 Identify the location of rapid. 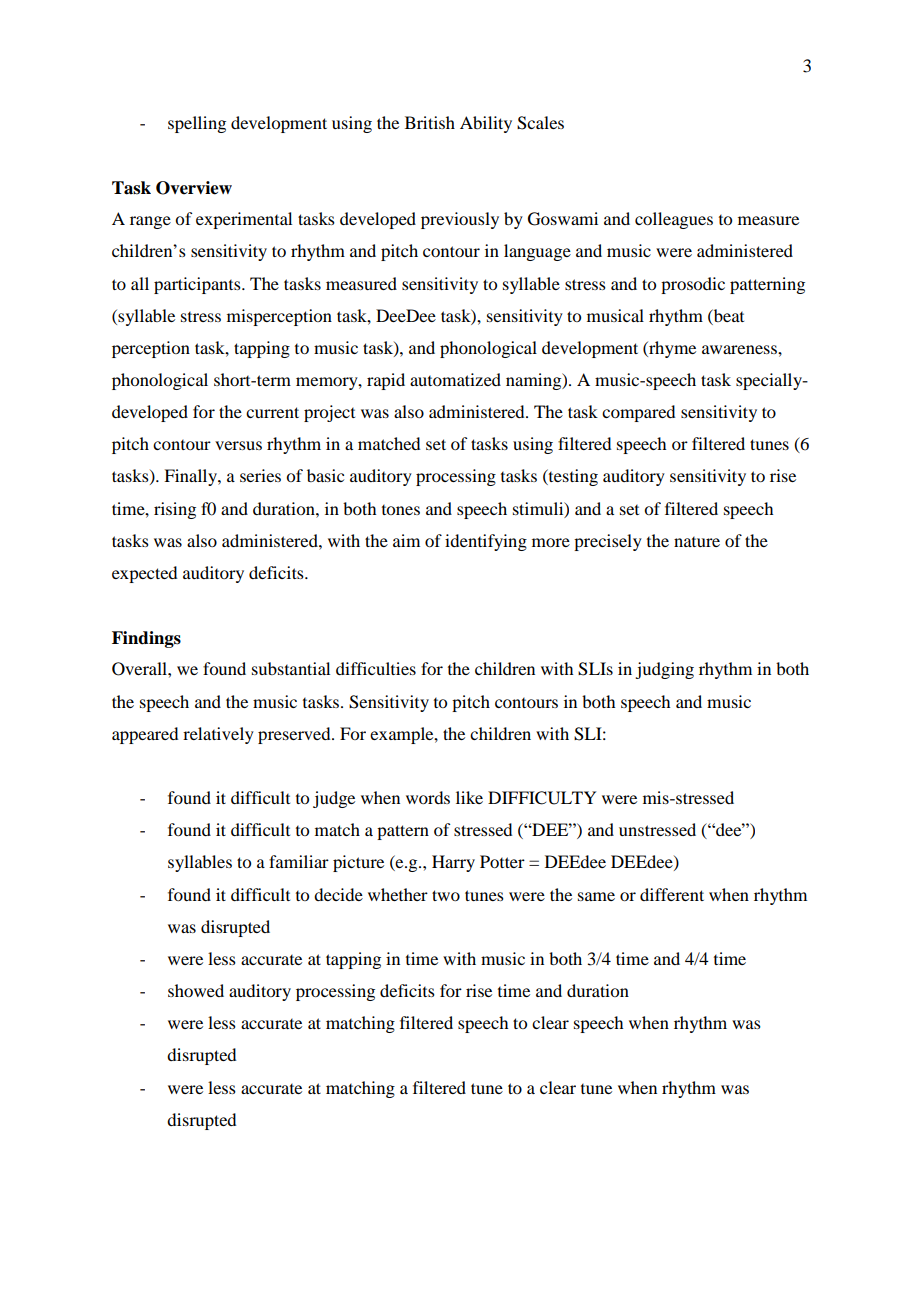
(386, 381).
